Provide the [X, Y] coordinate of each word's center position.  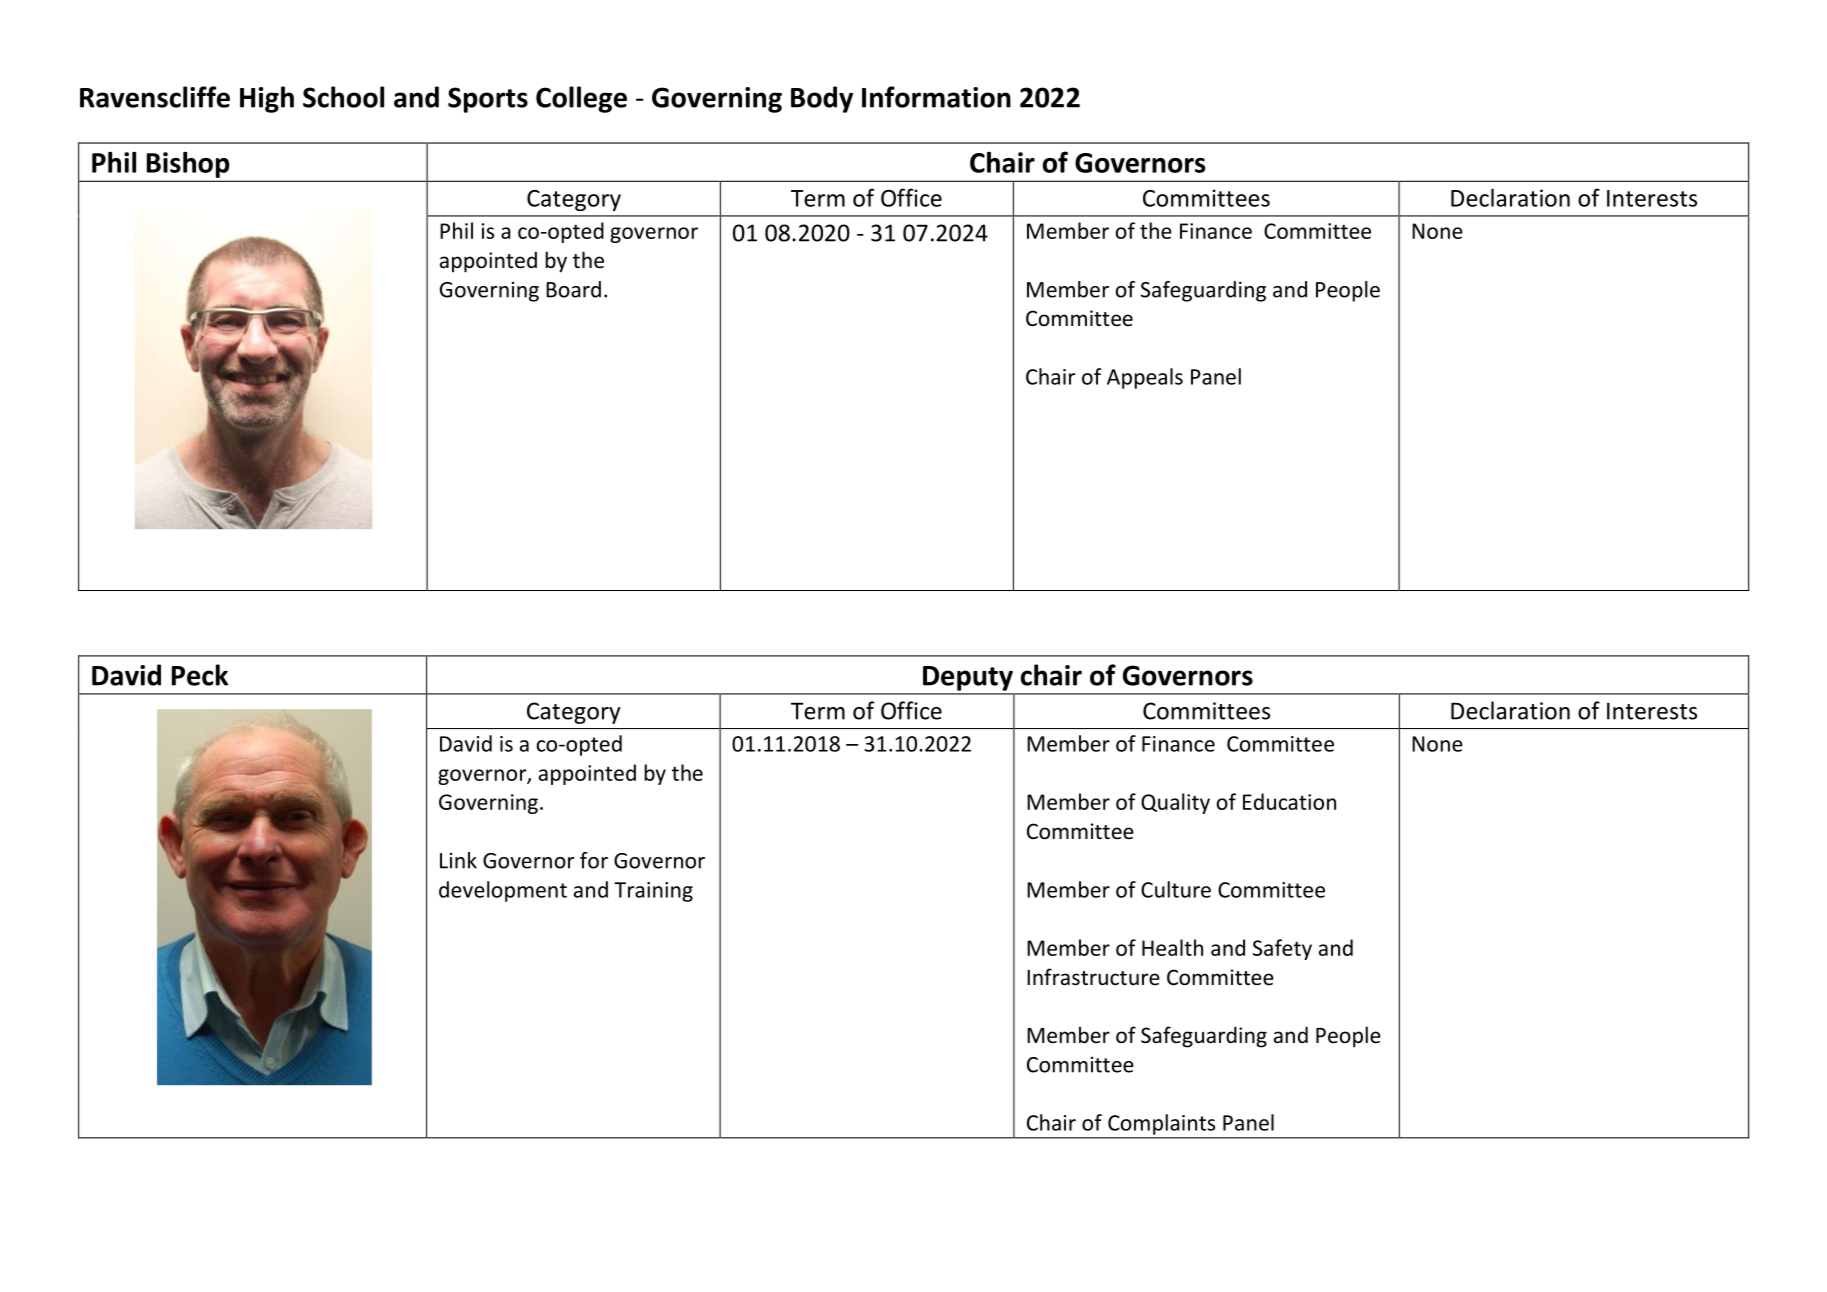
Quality [1175, 803]
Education [1289, 801]
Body [822, 99]
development [503, 891]
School [343, 97]
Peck [200, 675]
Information [936, 97]
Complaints [1161, 1124]
